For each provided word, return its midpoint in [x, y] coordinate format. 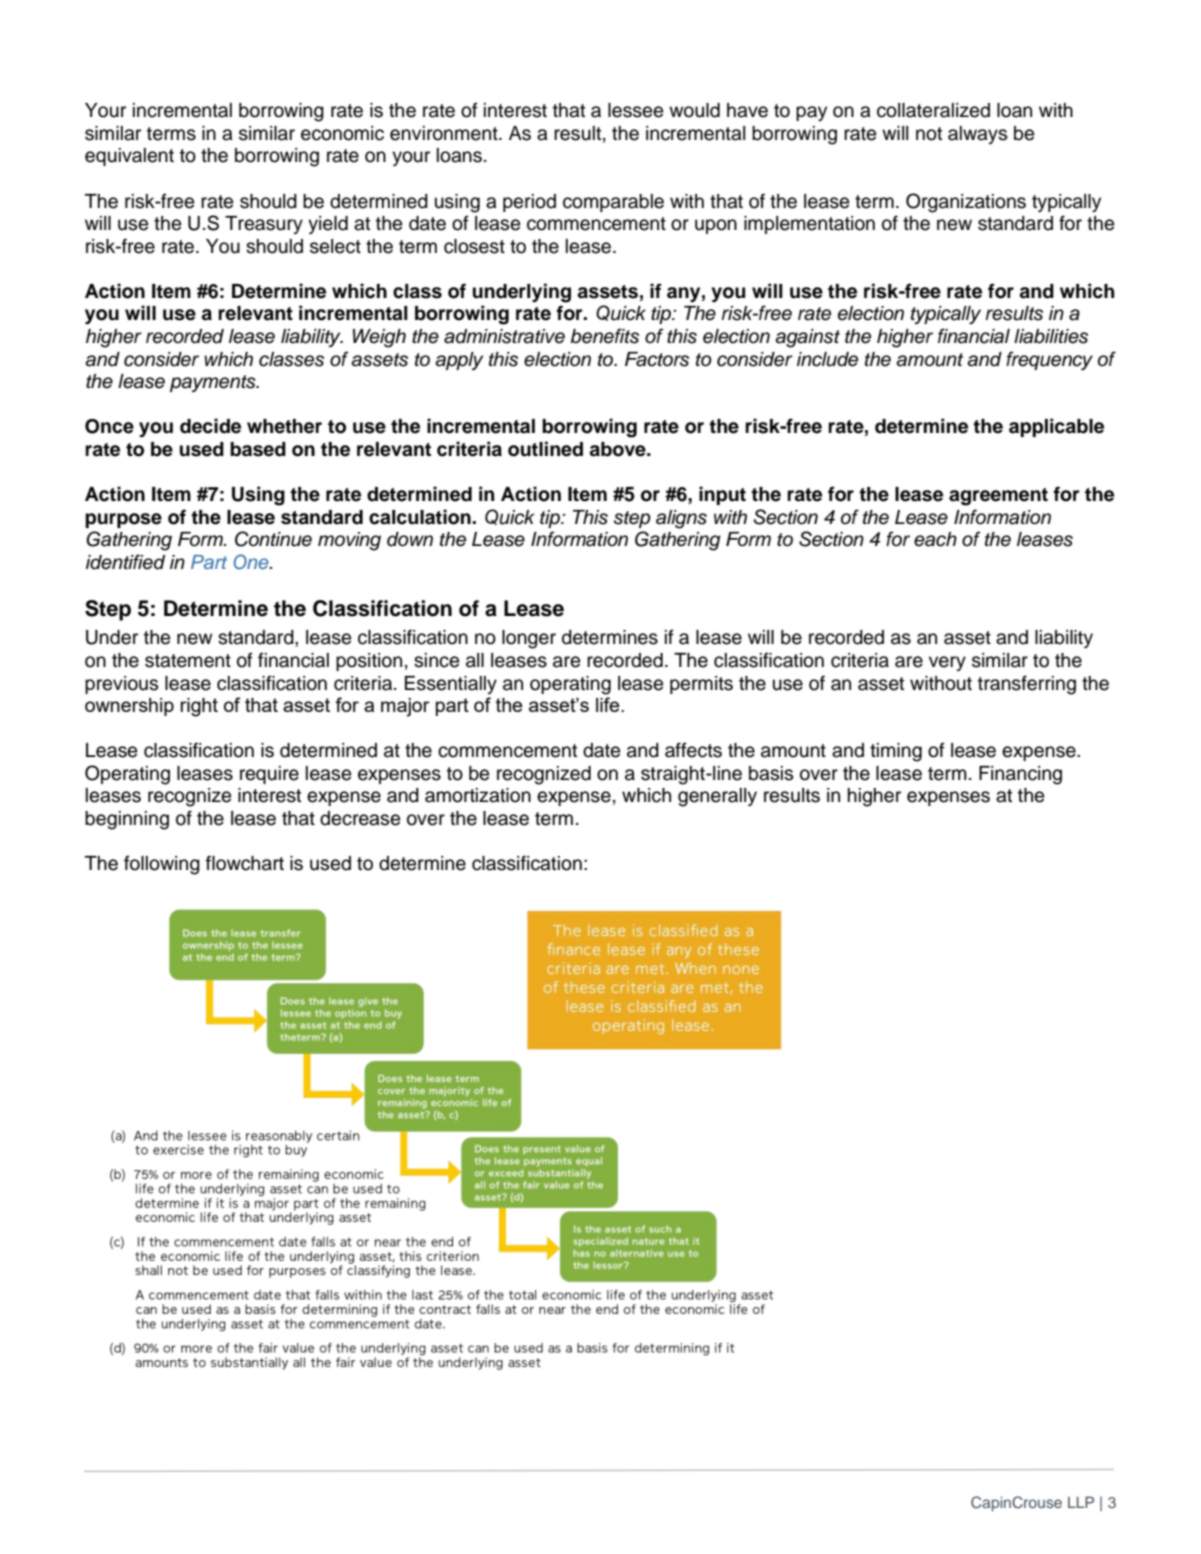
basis [771, 773]
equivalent [129, 157]
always [977, 135]
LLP [1081, 1502]
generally [717, 797]
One [252, 562]
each [935, 539]
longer [529, 639]
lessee [635, 110]
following [162, 865]
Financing [1020, 775]
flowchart [245, 863]
